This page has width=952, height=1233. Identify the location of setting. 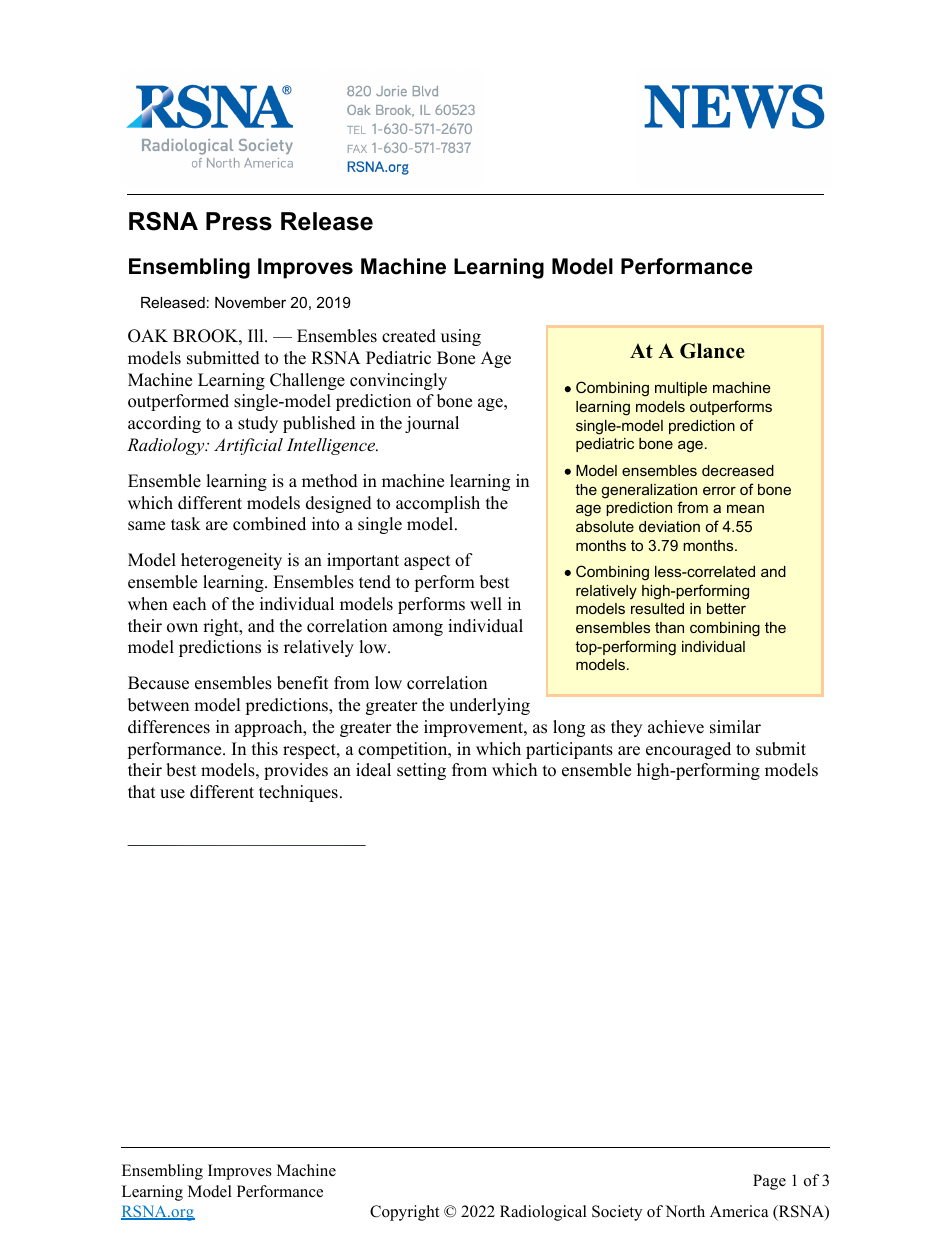
(421, 771).
